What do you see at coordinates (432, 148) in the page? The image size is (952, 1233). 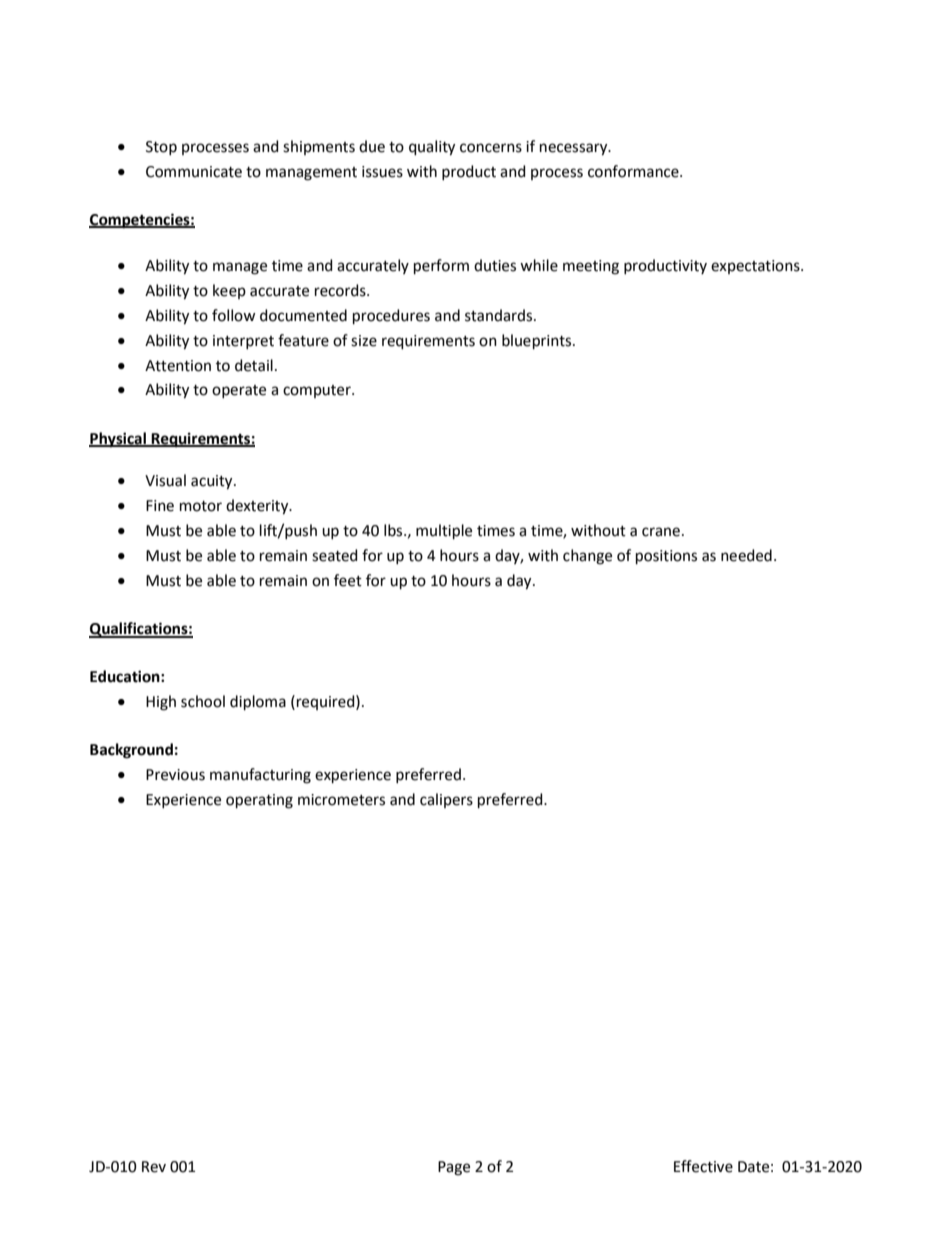 I see `quality` at bounding box center [432, 148].
